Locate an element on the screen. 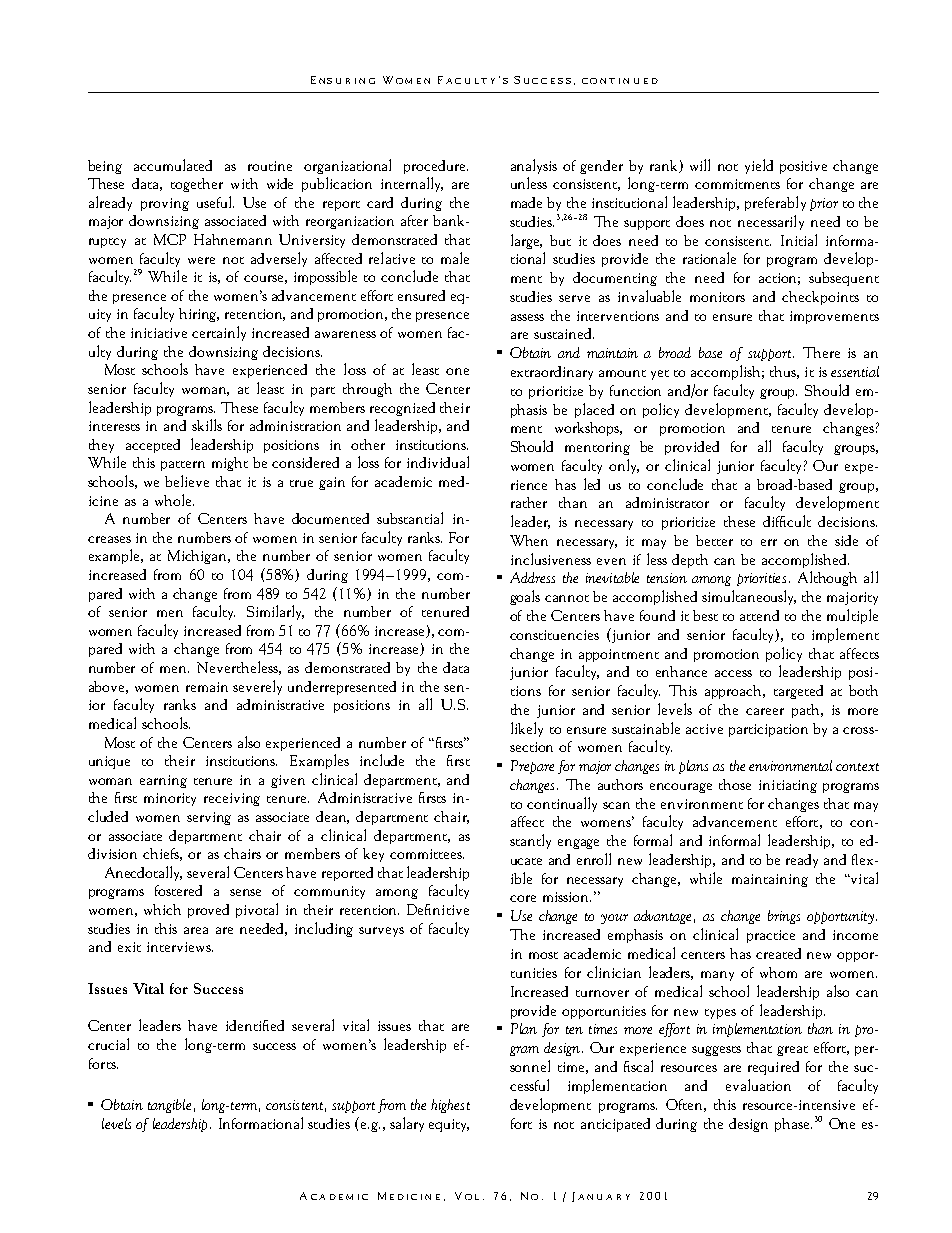 The width and height of the screenshot is (952, 1233). accumulated is located at coordinates (173, 165).
